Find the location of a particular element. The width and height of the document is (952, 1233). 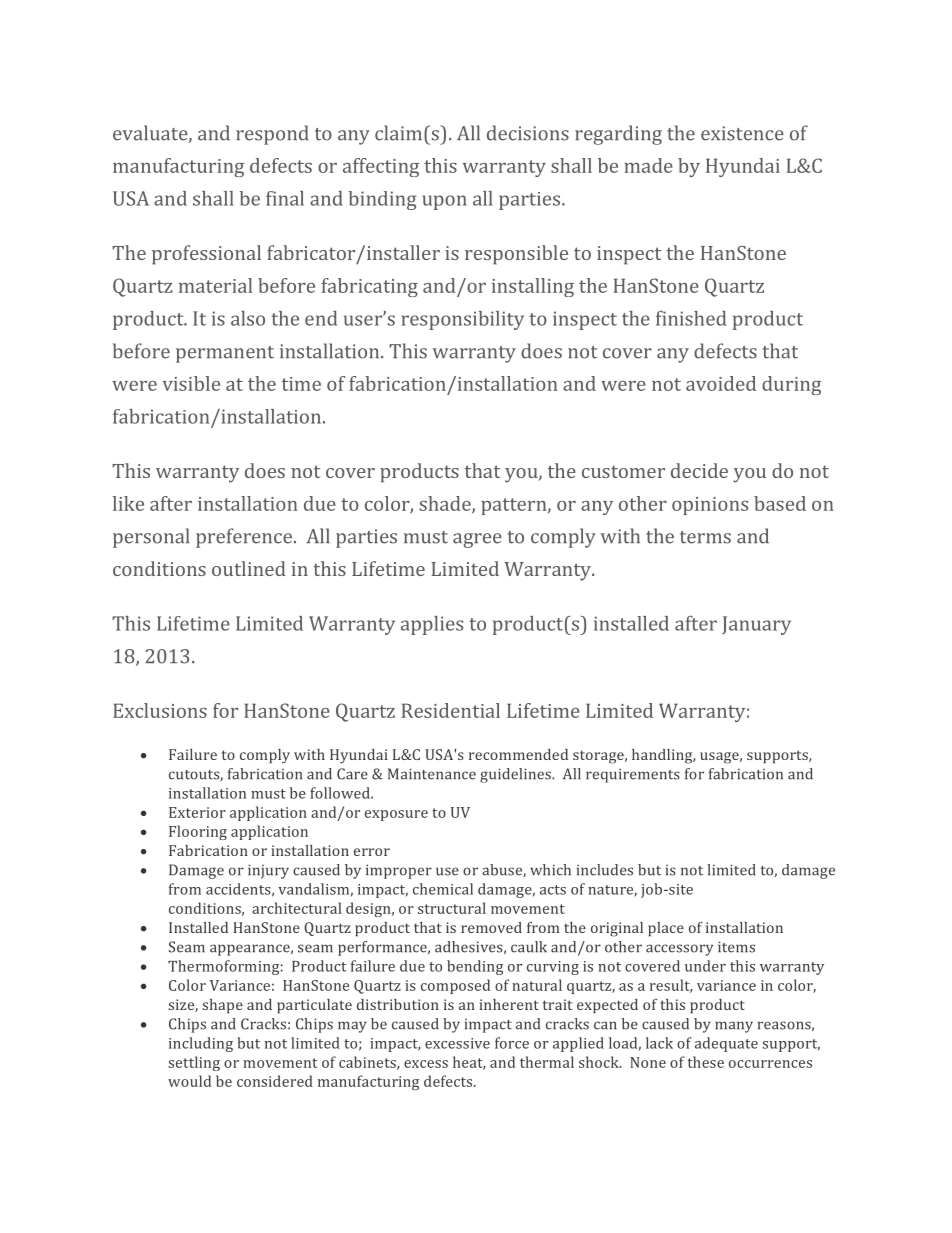

respond is located at coordinates (272, 135).
